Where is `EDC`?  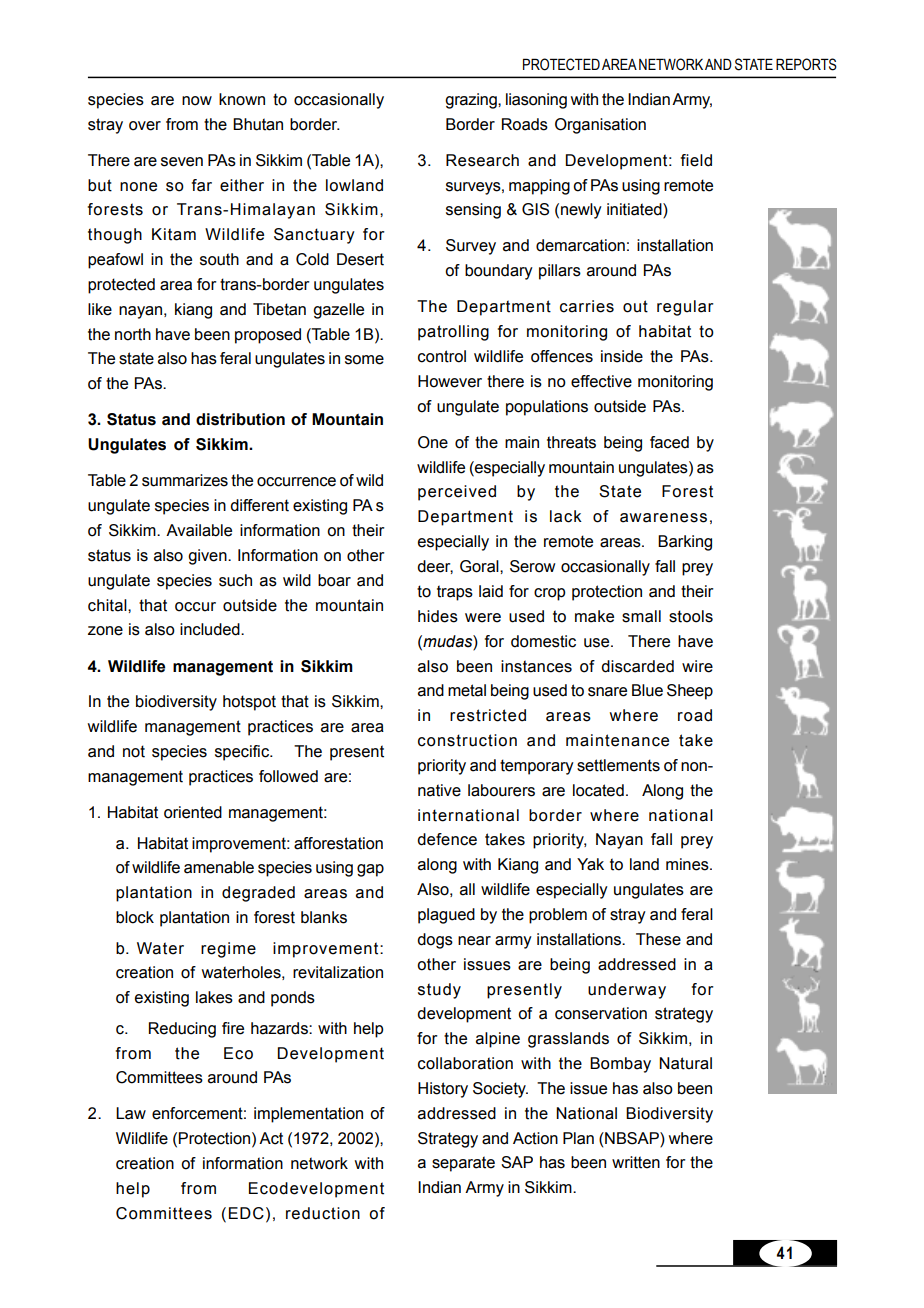 EDC is located at coordinates (246, 1213).
